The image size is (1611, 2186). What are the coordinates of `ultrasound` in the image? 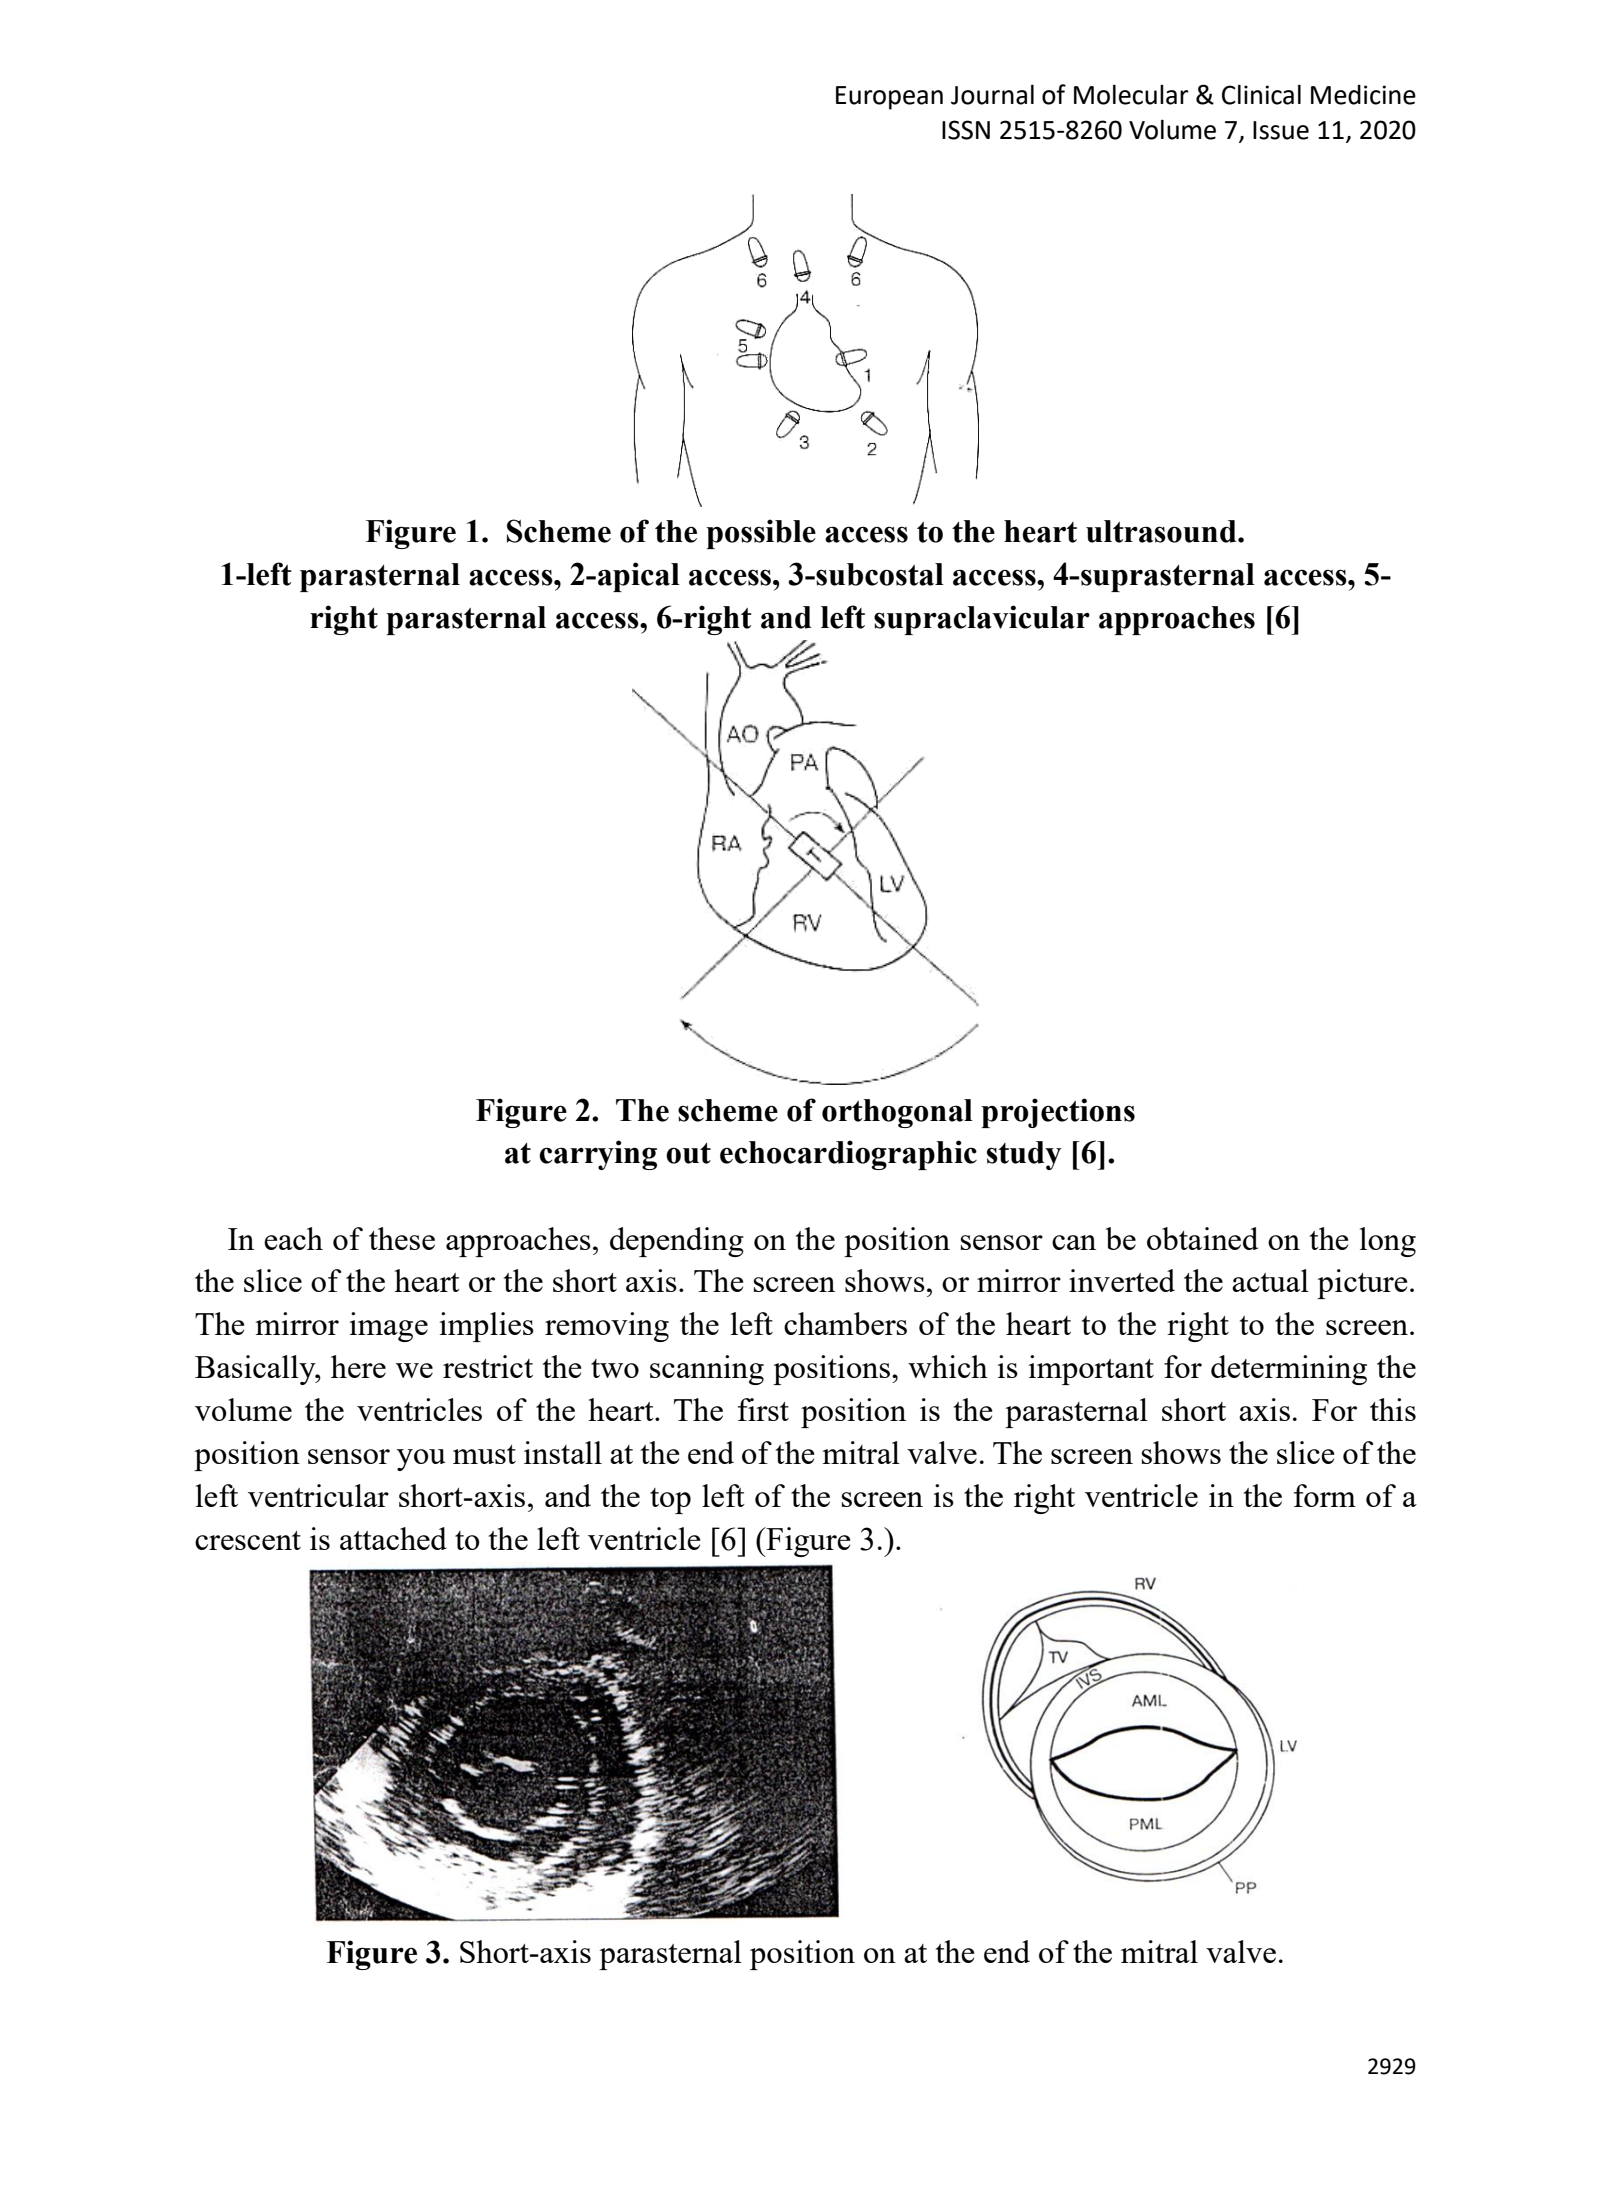 It's located at (1162, 531).
